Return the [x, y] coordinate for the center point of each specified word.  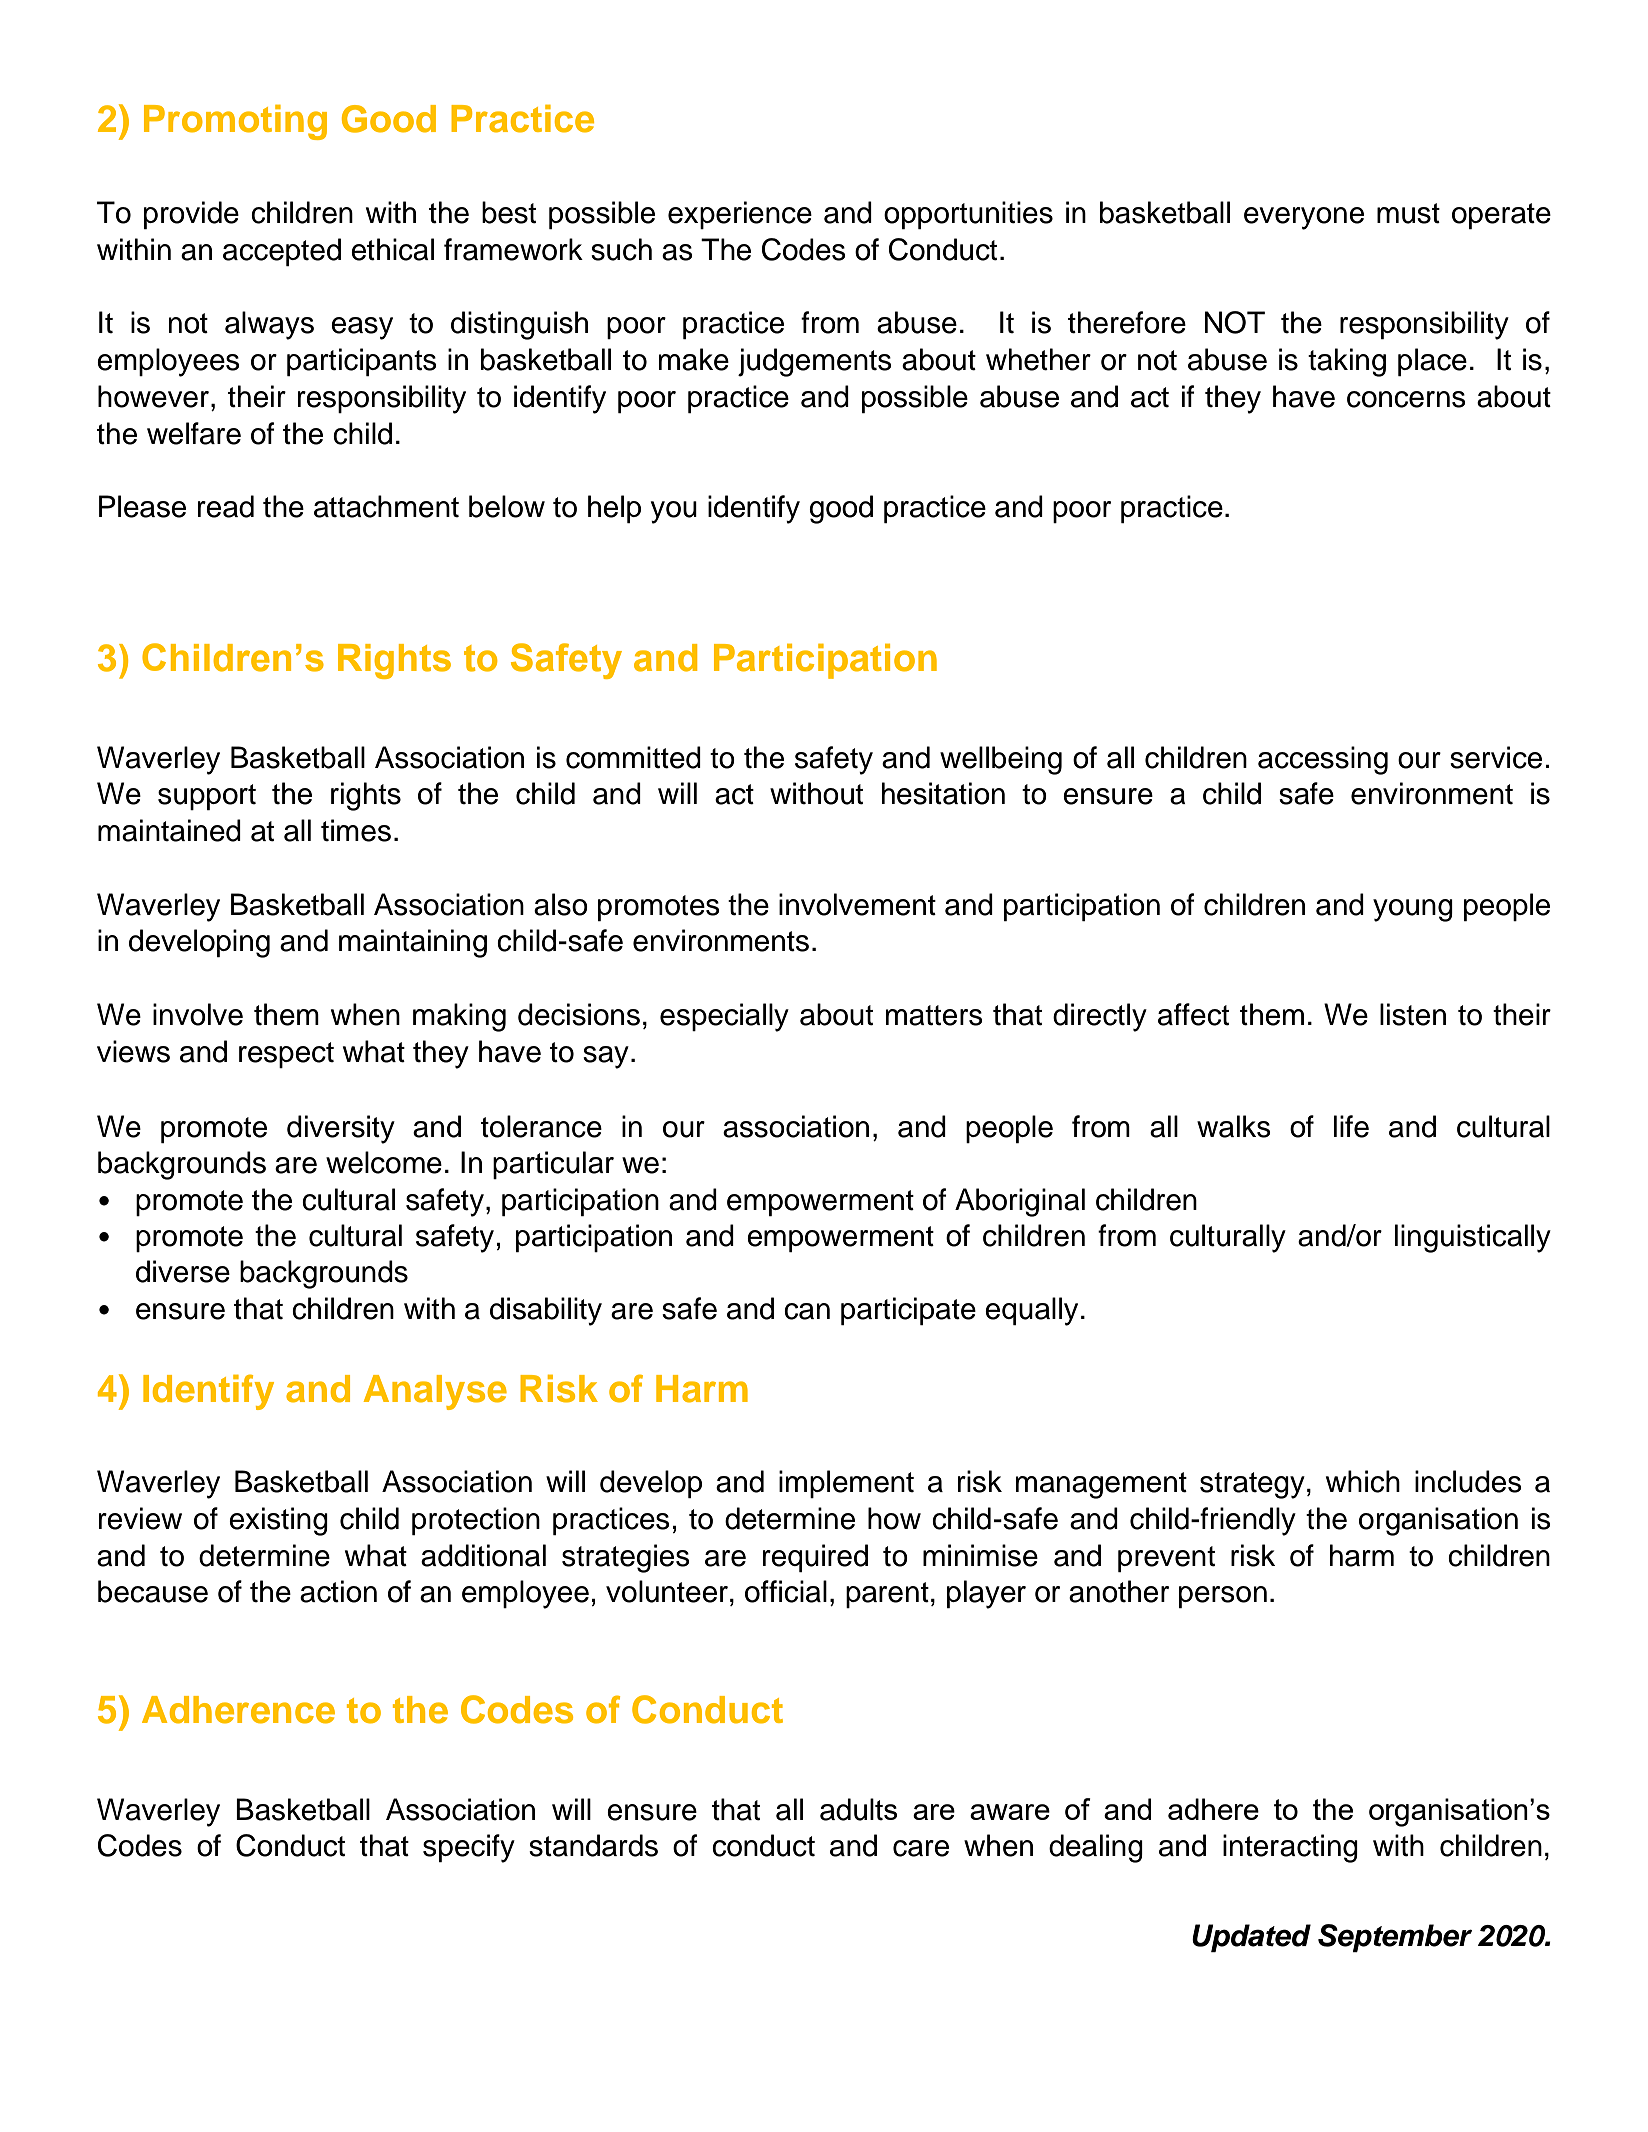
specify [469, 1848]
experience [740, 215]
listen [1413, 1014]
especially [724, 1017]
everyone [1304, 218]
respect [286, 1055]
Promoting [235, 122]
